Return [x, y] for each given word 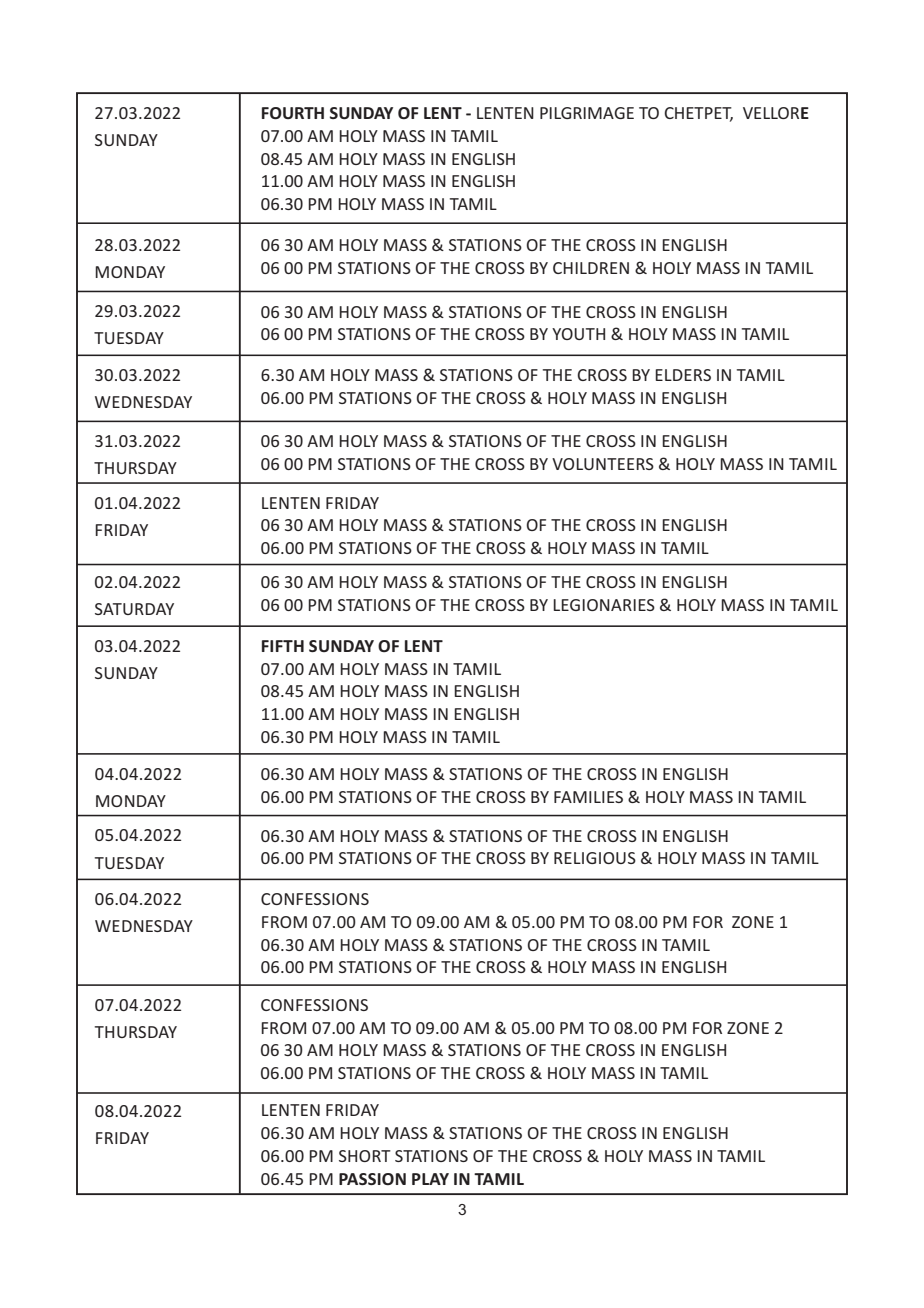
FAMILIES [588, 797]
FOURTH [293, 113]
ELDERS [683, 375]
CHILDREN [591, 268]
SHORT [365, 1156]
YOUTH [578, 334]
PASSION [372, 1179]
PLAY [430, 1179]
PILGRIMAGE [587, 113]
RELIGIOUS [595, 858]
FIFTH [283, 646]
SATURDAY [134, 609]
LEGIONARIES [604, 605]
